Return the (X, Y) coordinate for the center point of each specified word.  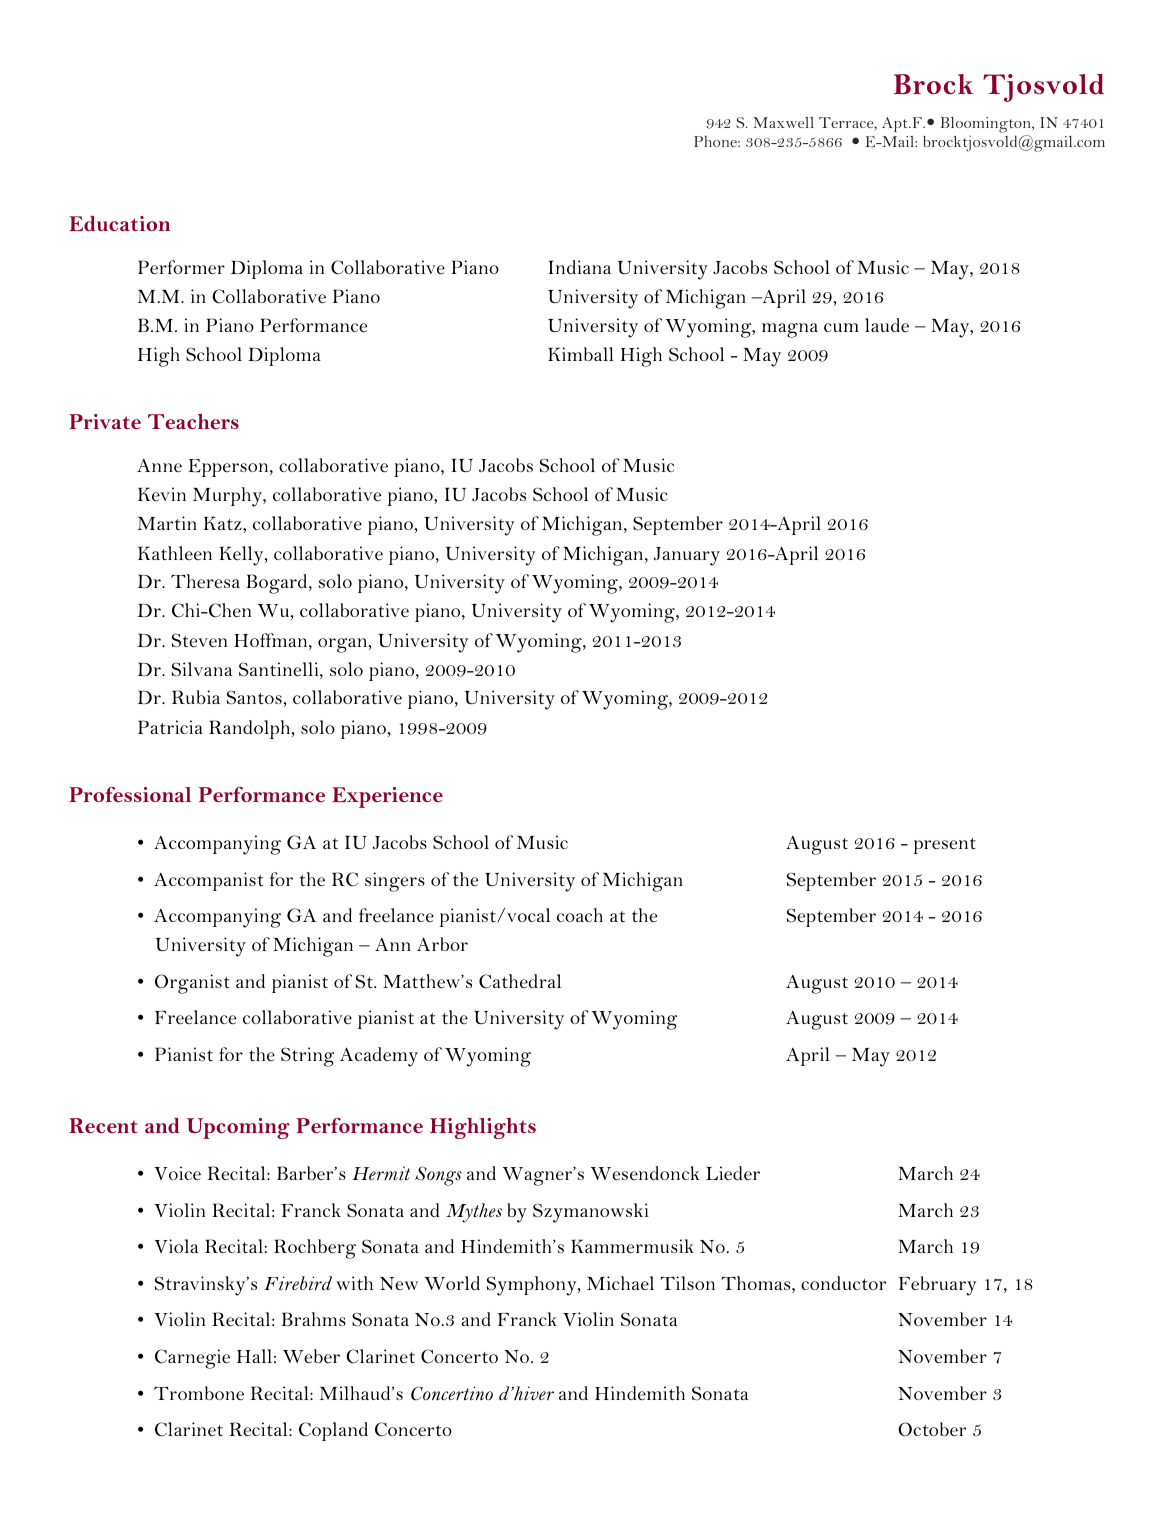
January (687, 556)
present (944, 846)
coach (580, 915)
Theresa (205, 581)
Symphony (533, 1286)
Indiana (580, 267)
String (307, 1057)
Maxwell (783, 122)
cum (841, 327)
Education (119, 223)
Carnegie (192, 1359)
